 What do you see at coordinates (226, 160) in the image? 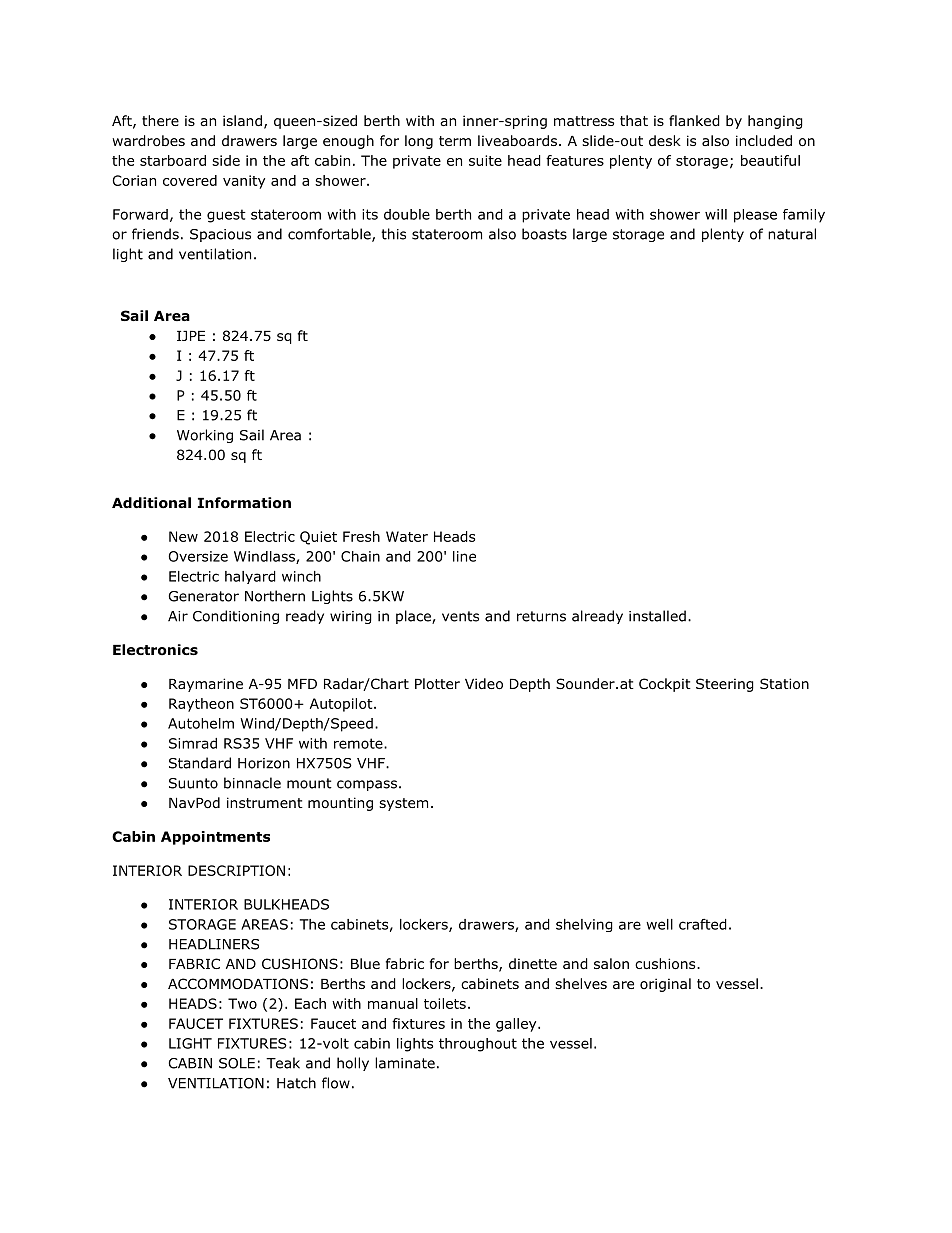
I see `side` at bounding box center [226, 160].
